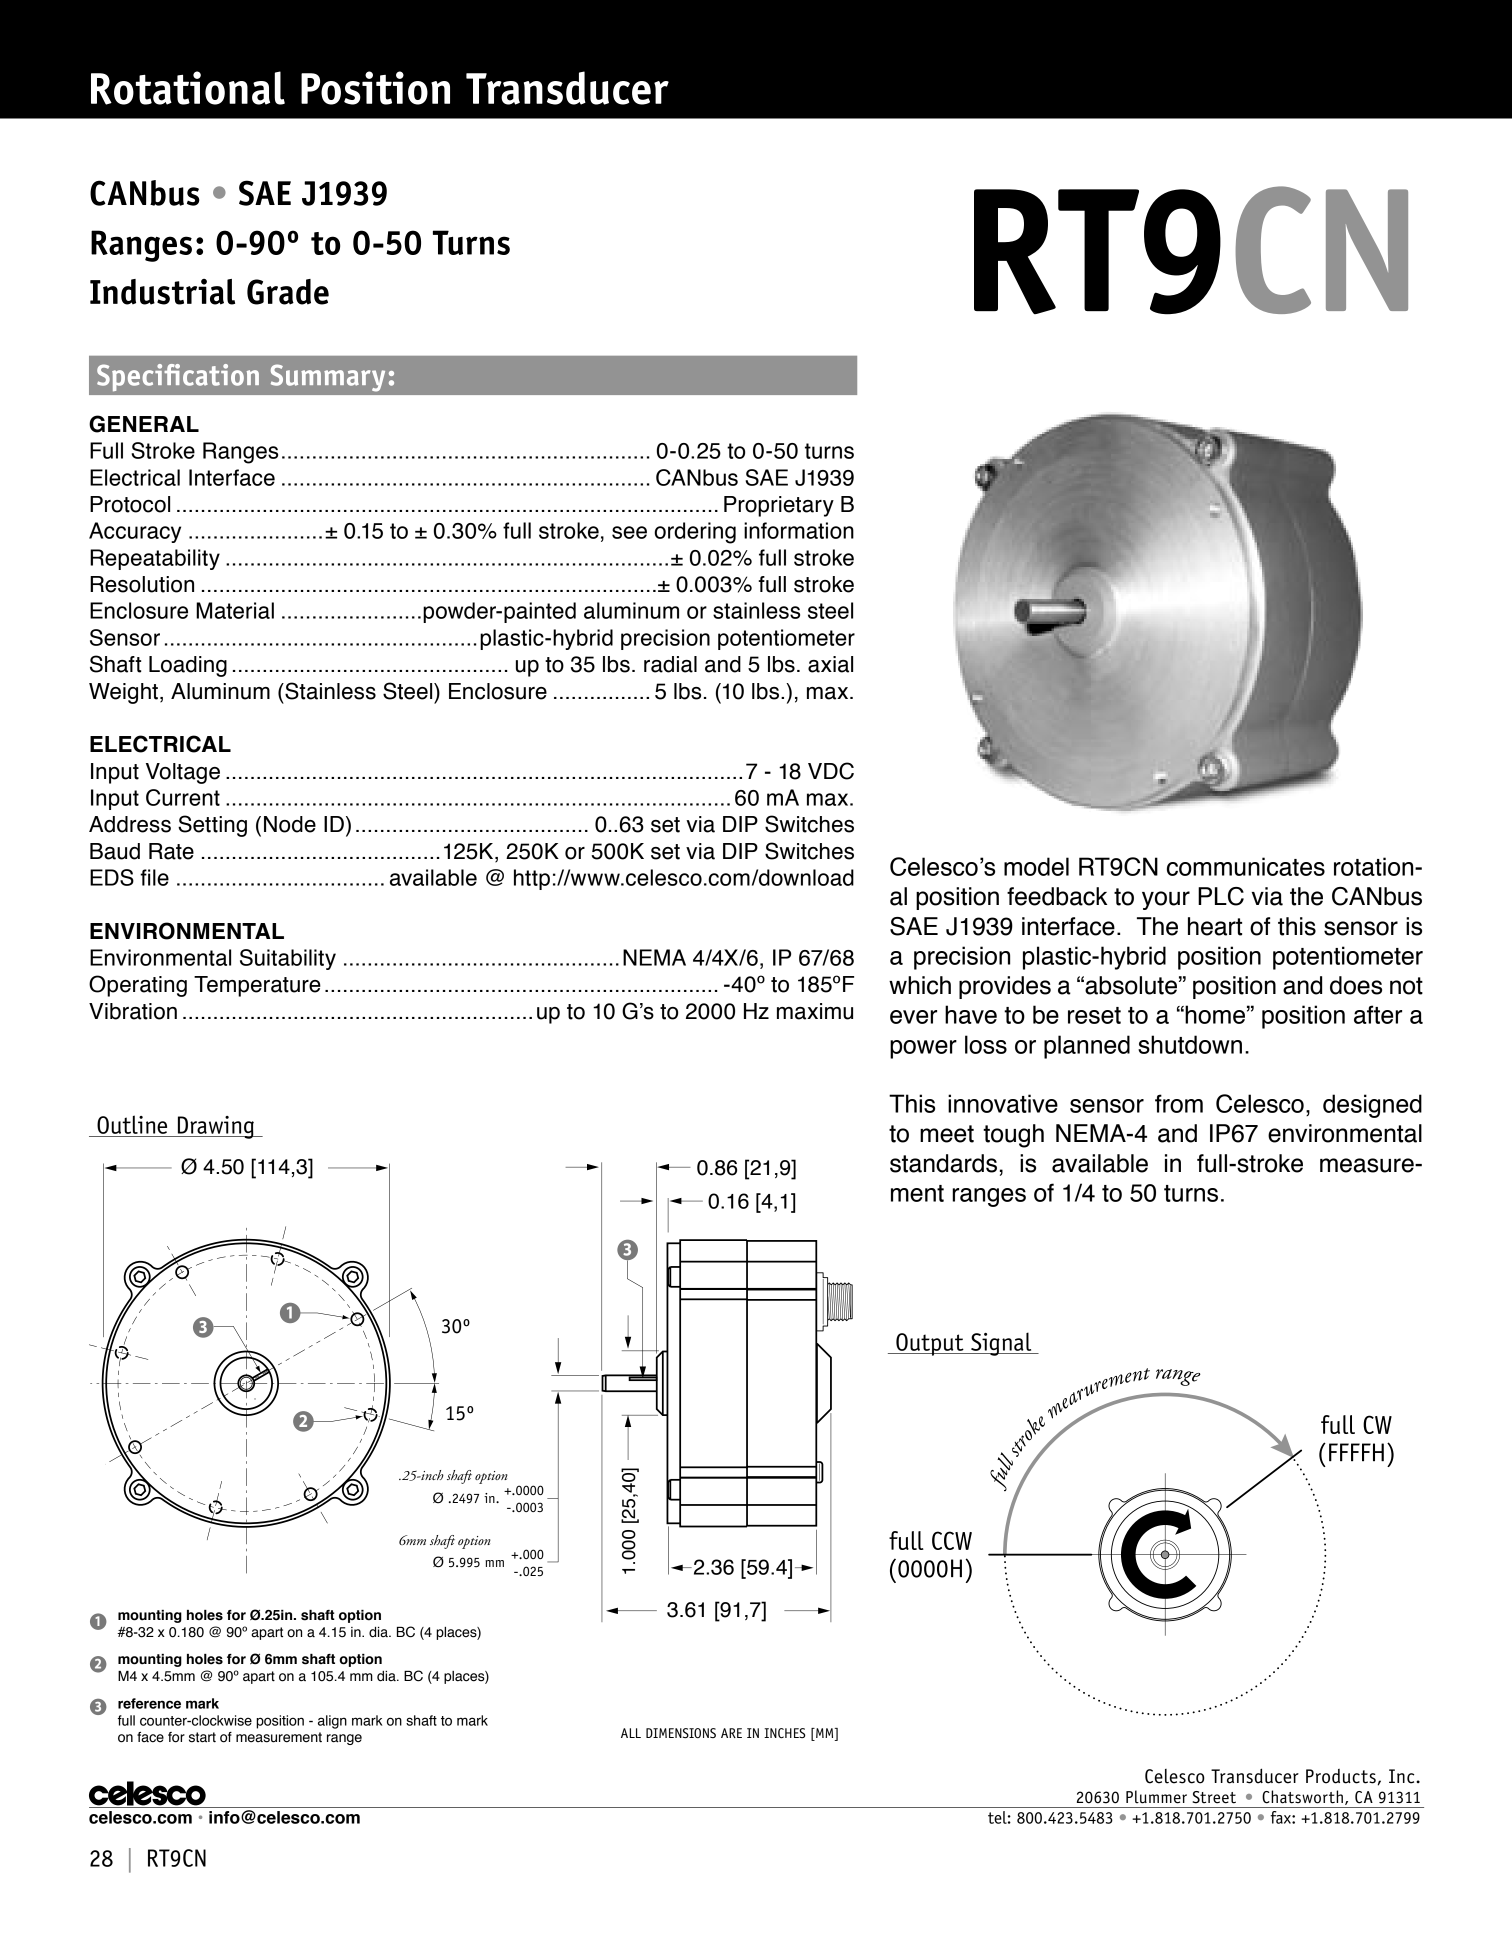 This screenshot has height=1956, width=1512. I want to click on Street, so click(1214, 1797).
